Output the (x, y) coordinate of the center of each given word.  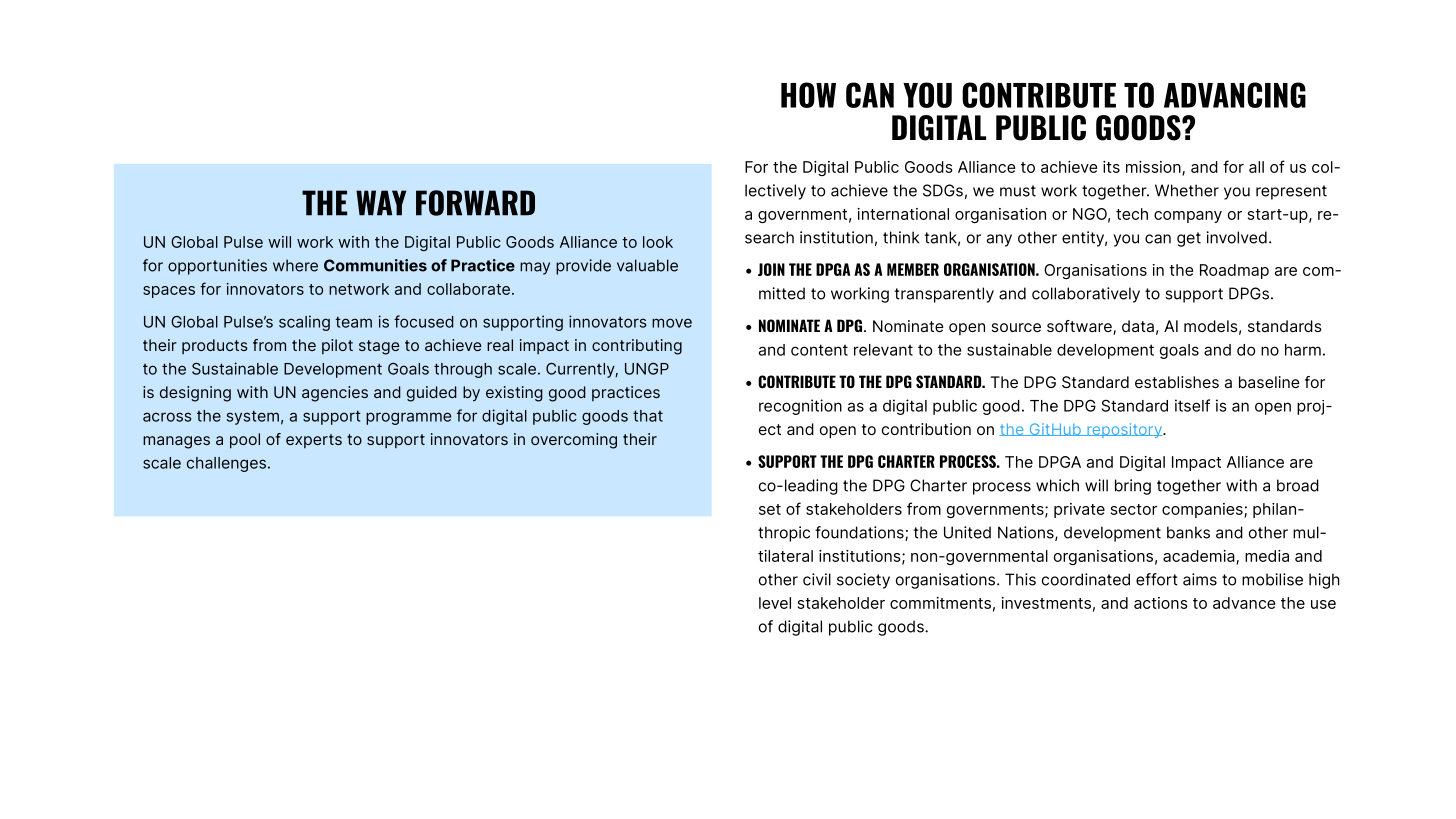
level (775, 603)
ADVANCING (1235, 95)
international (903, 214)
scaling (304, 323)
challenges (226, 464)
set (770, 509)
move (672, 323)
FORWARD (475, 203)
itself (1192, 405)
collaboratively (1086, 295)
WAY (381, 203)
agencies (335, 394)
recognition (800, 407)
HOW (808, 95)
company (1188, 217)
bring (1133, 487)
